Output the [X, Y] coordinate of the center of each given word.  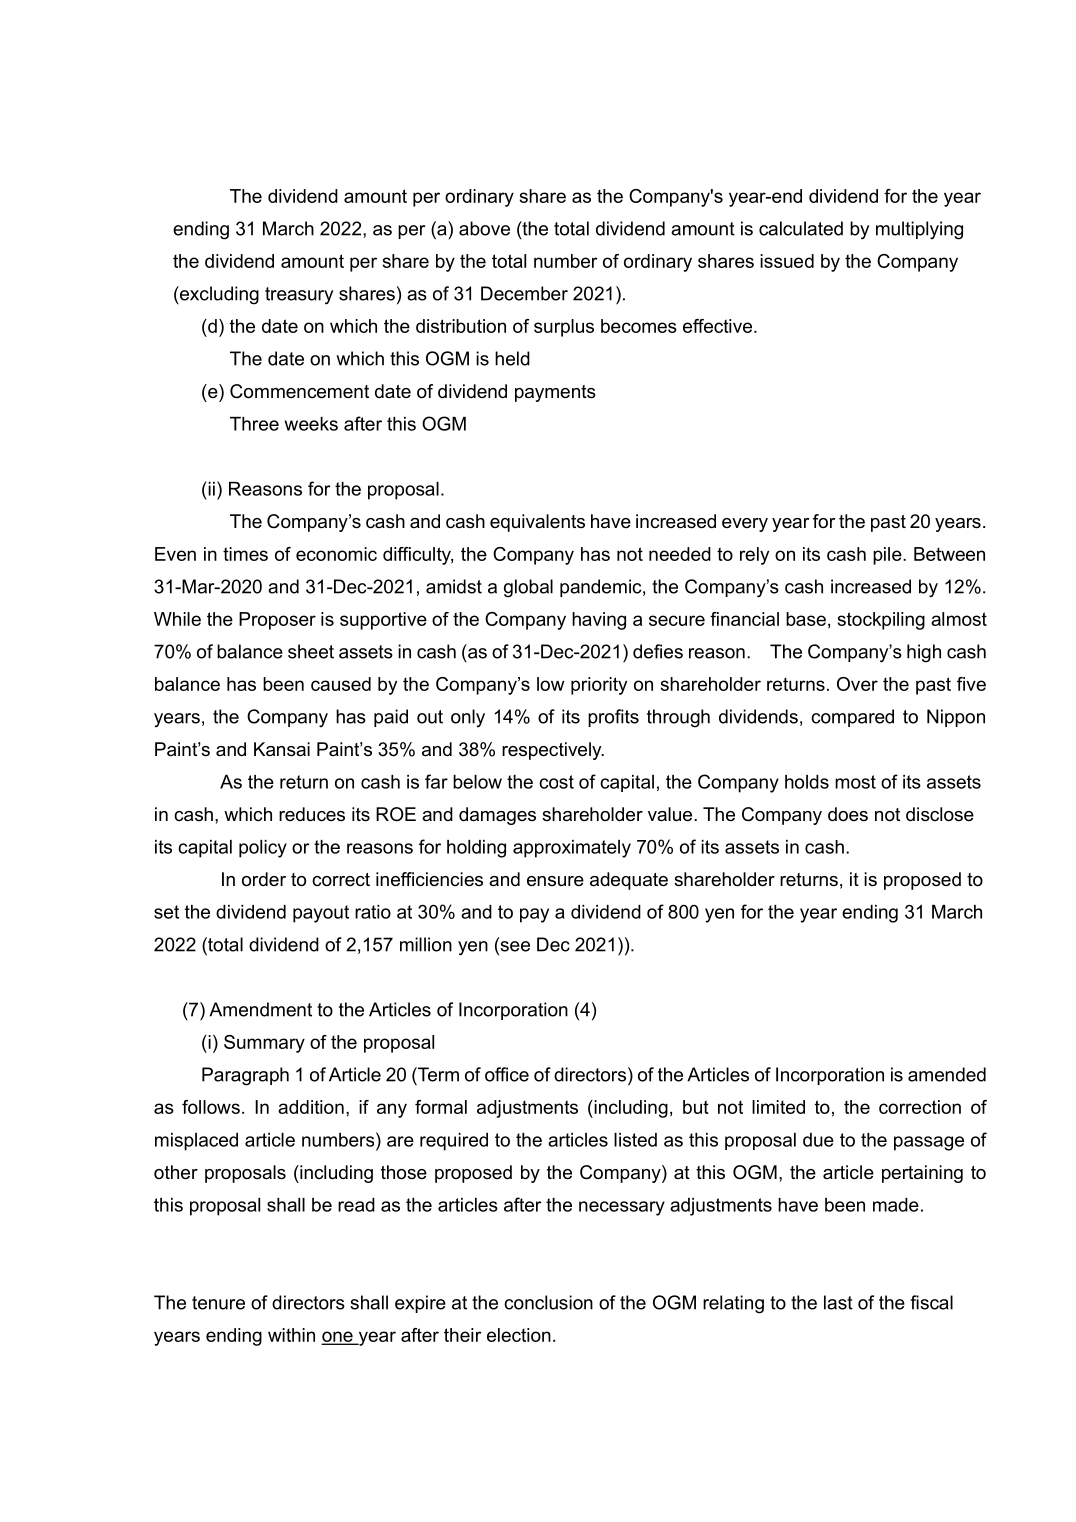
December [524, 293]
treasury [299, 296]
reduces [312, 814]
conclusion [548, 1302]
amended [947, 1074]
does [848, 814]
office [507, 1074]
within [291, 1335]
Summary [264, 1044]
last [838, 1302]
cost [556, 782]
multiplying [919, 230]
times [245, 554]
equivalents [537, 523]
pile [888, 556]
